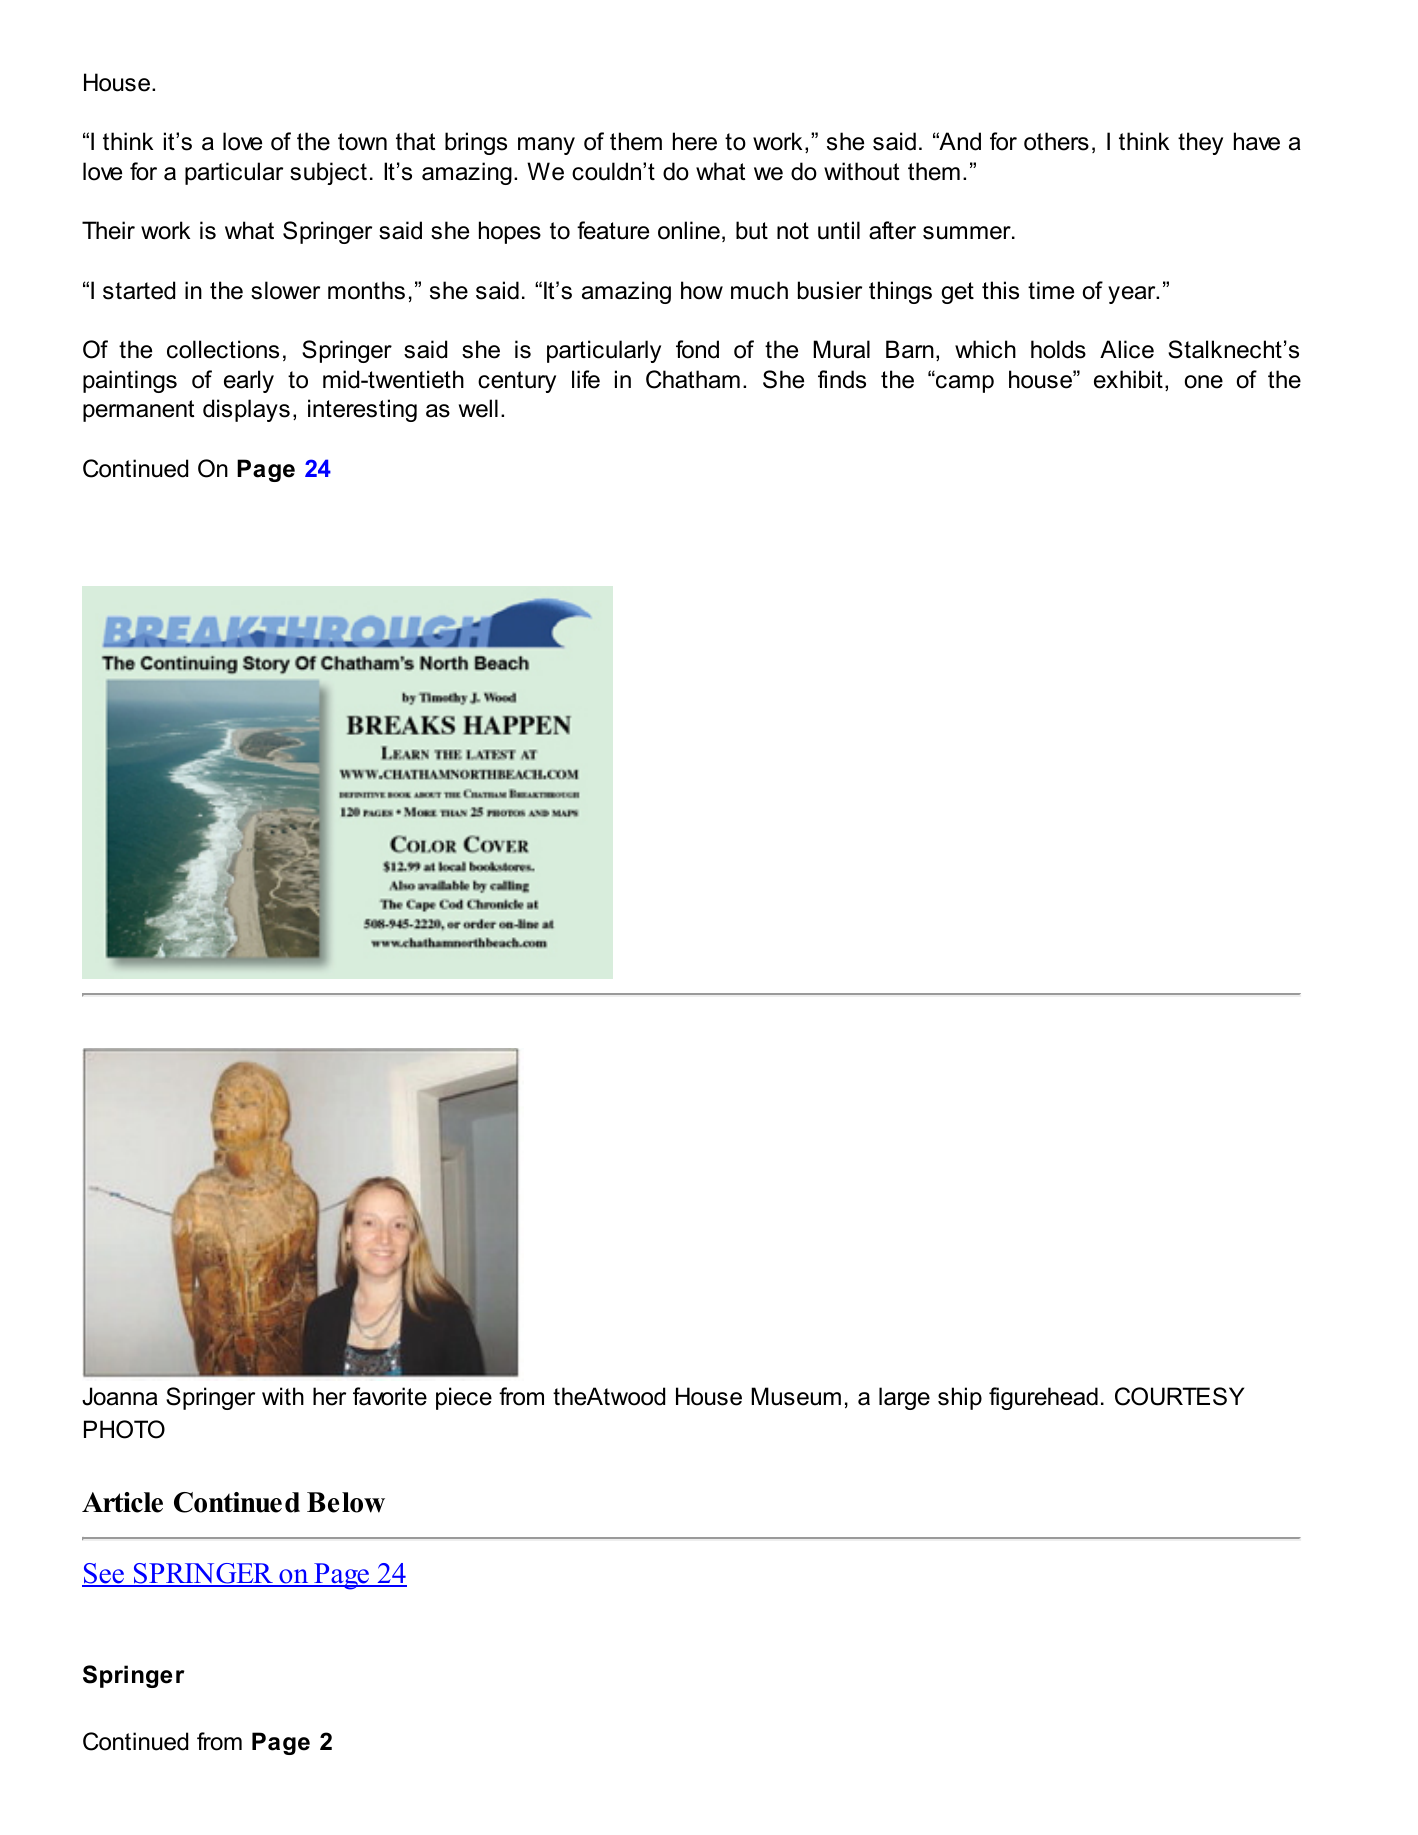 This image has height=1835, width=1418. I want to click on well, so click(478, 408).
